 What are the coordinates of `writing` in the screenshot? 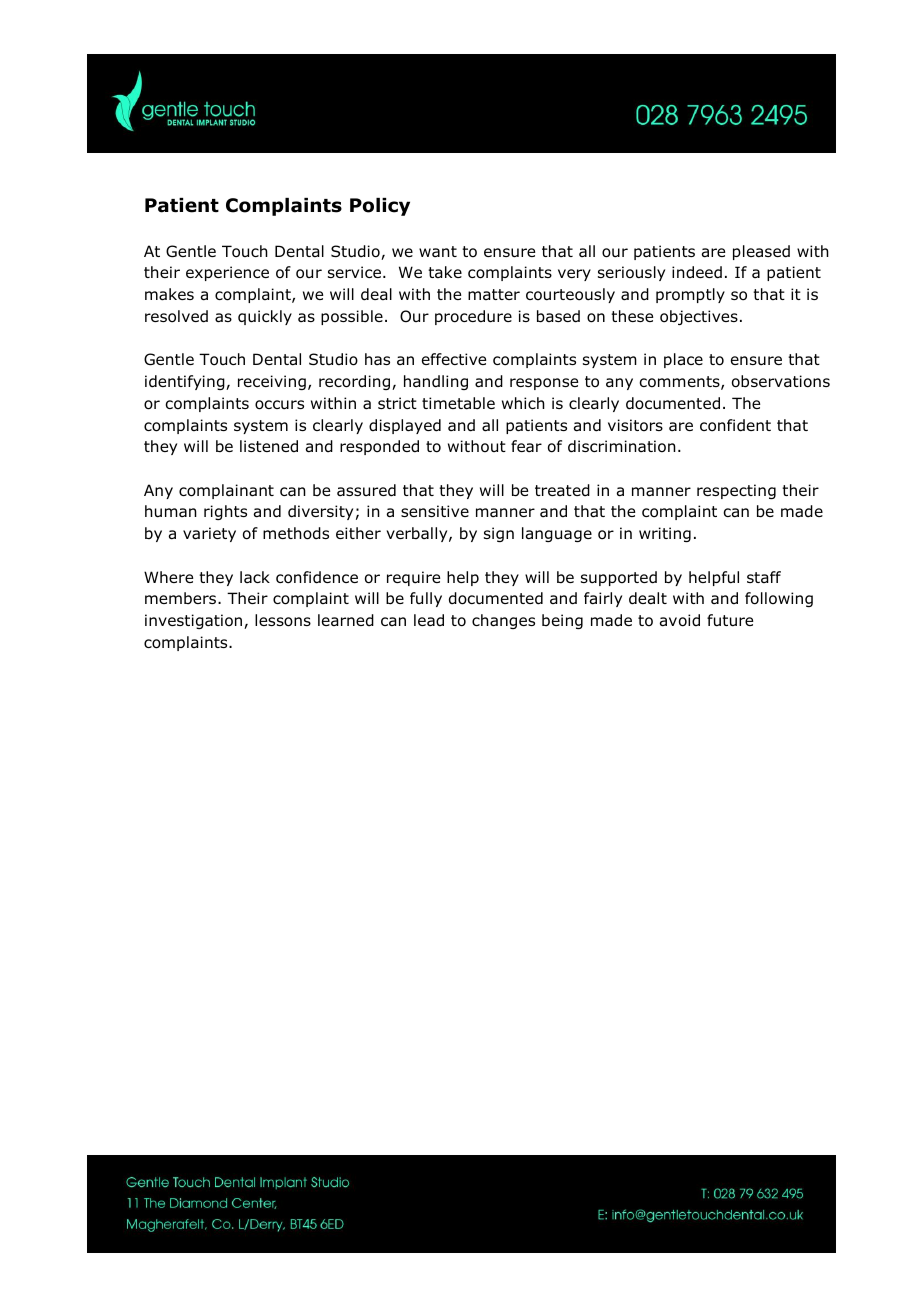 It's located at (665, 534).
